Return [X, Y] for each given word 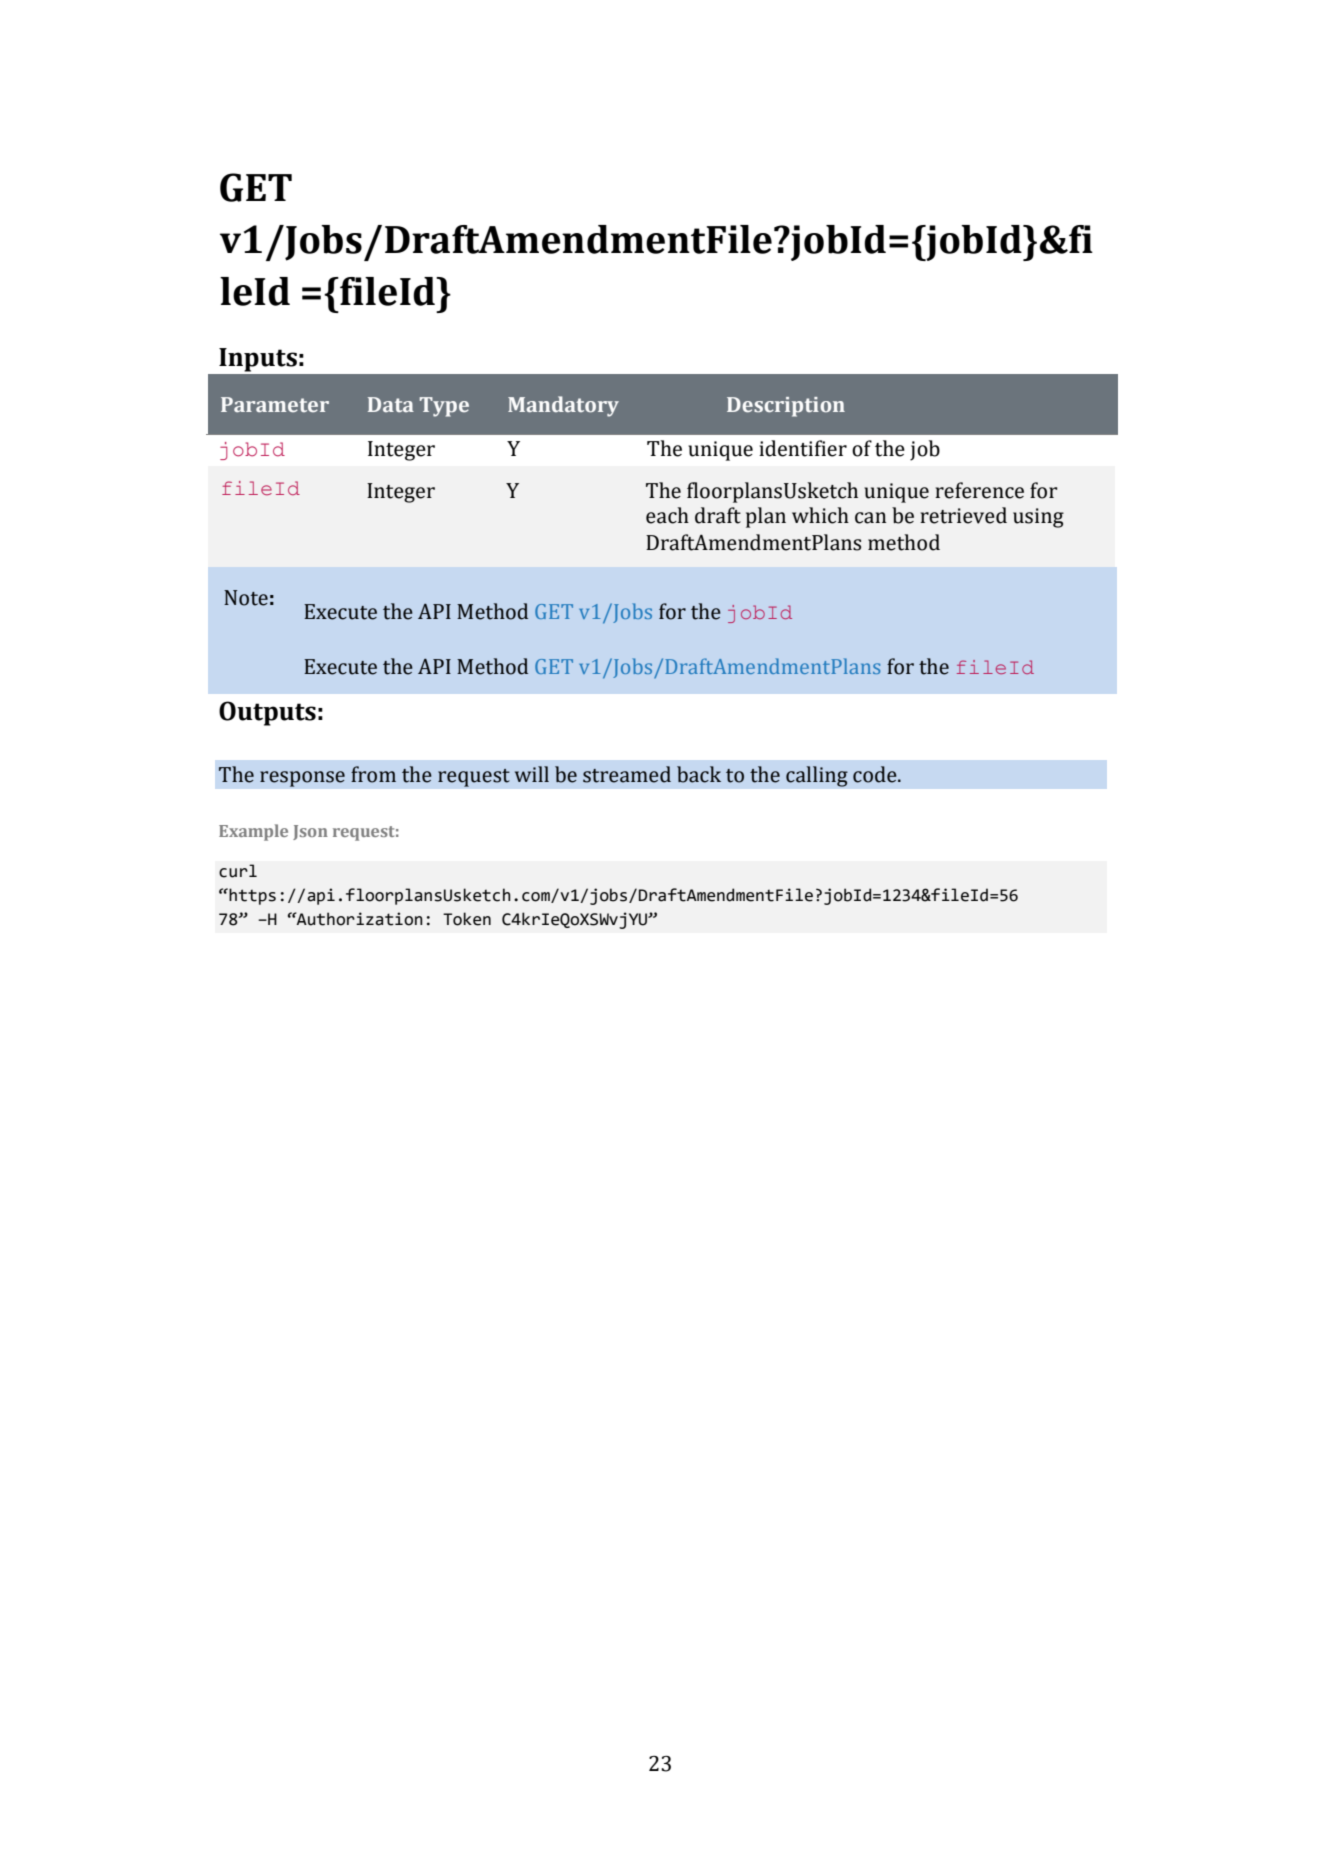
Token [467, 919]
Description [786, 407]
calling [817, 776]
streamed [627, 774]
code [876, 774]
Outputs [267, 713]
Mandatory [563, 406]
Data [391, 404]
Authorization [359, 919]
